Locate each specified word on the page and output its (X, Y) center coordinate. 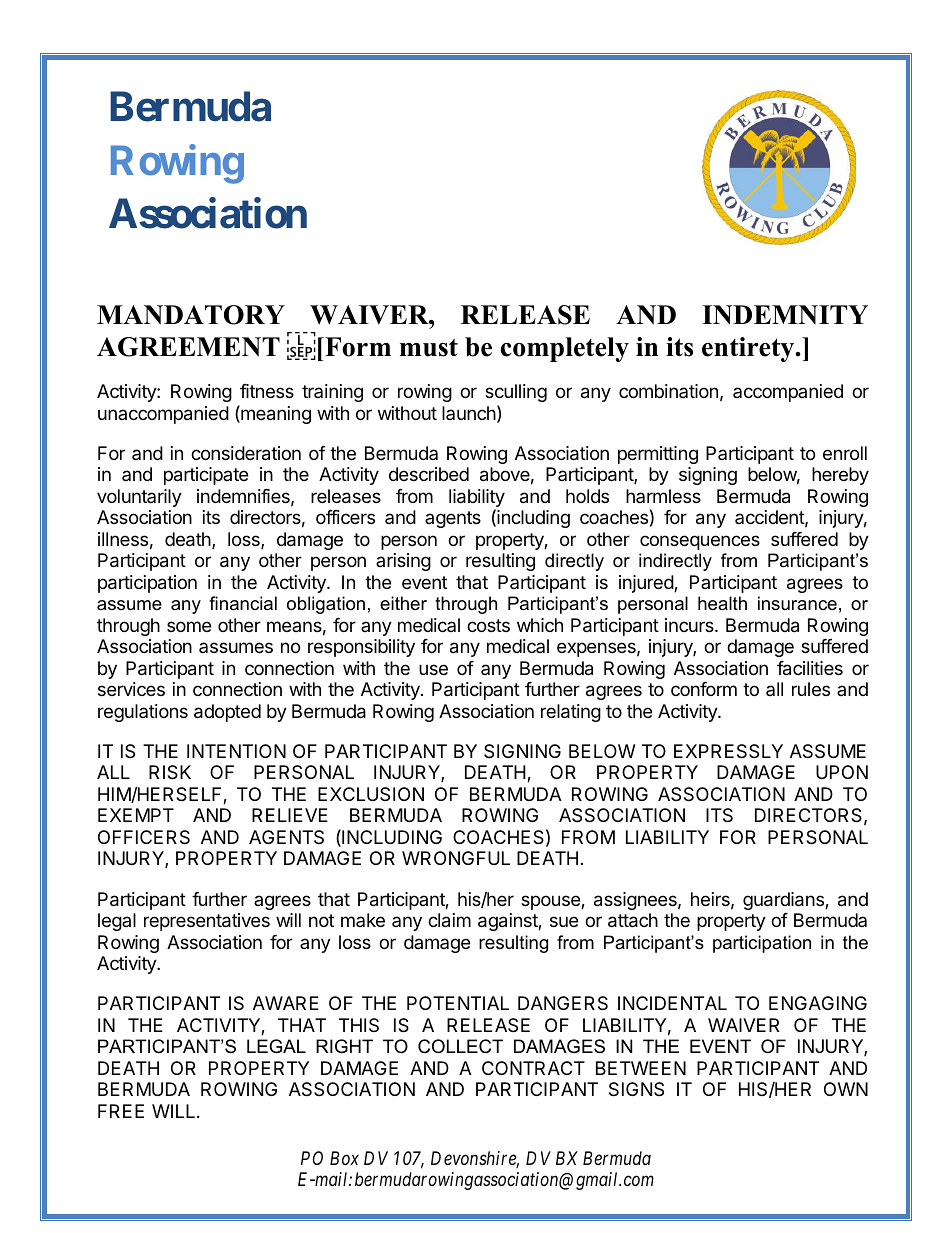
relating (571, 713)
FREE (121, 1111)
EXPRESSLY (728, 751)
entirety (749, 349)
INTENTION (236, 751)
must (429, 347)
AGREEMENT (188, 347)
